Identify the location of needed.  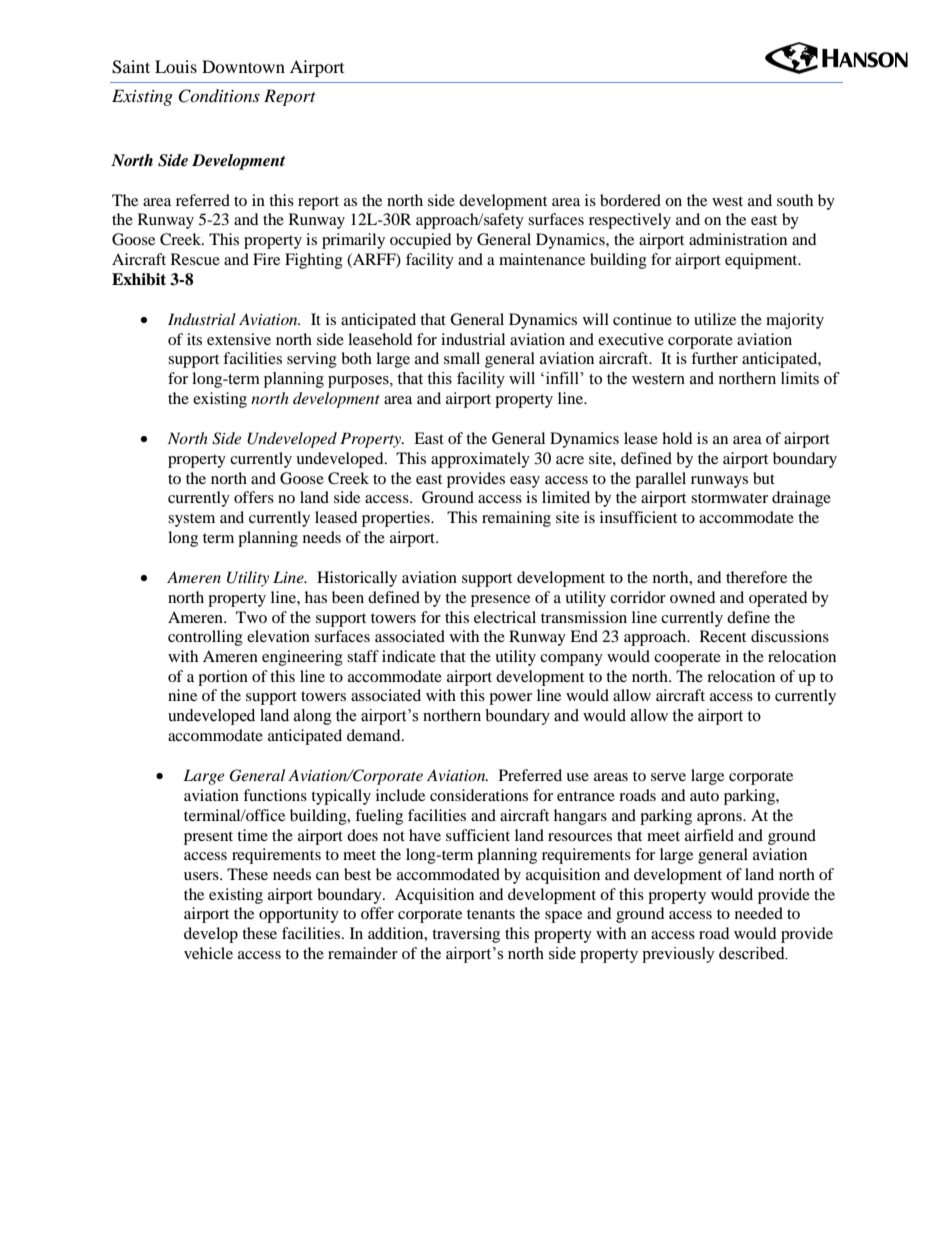
(759, 913).
